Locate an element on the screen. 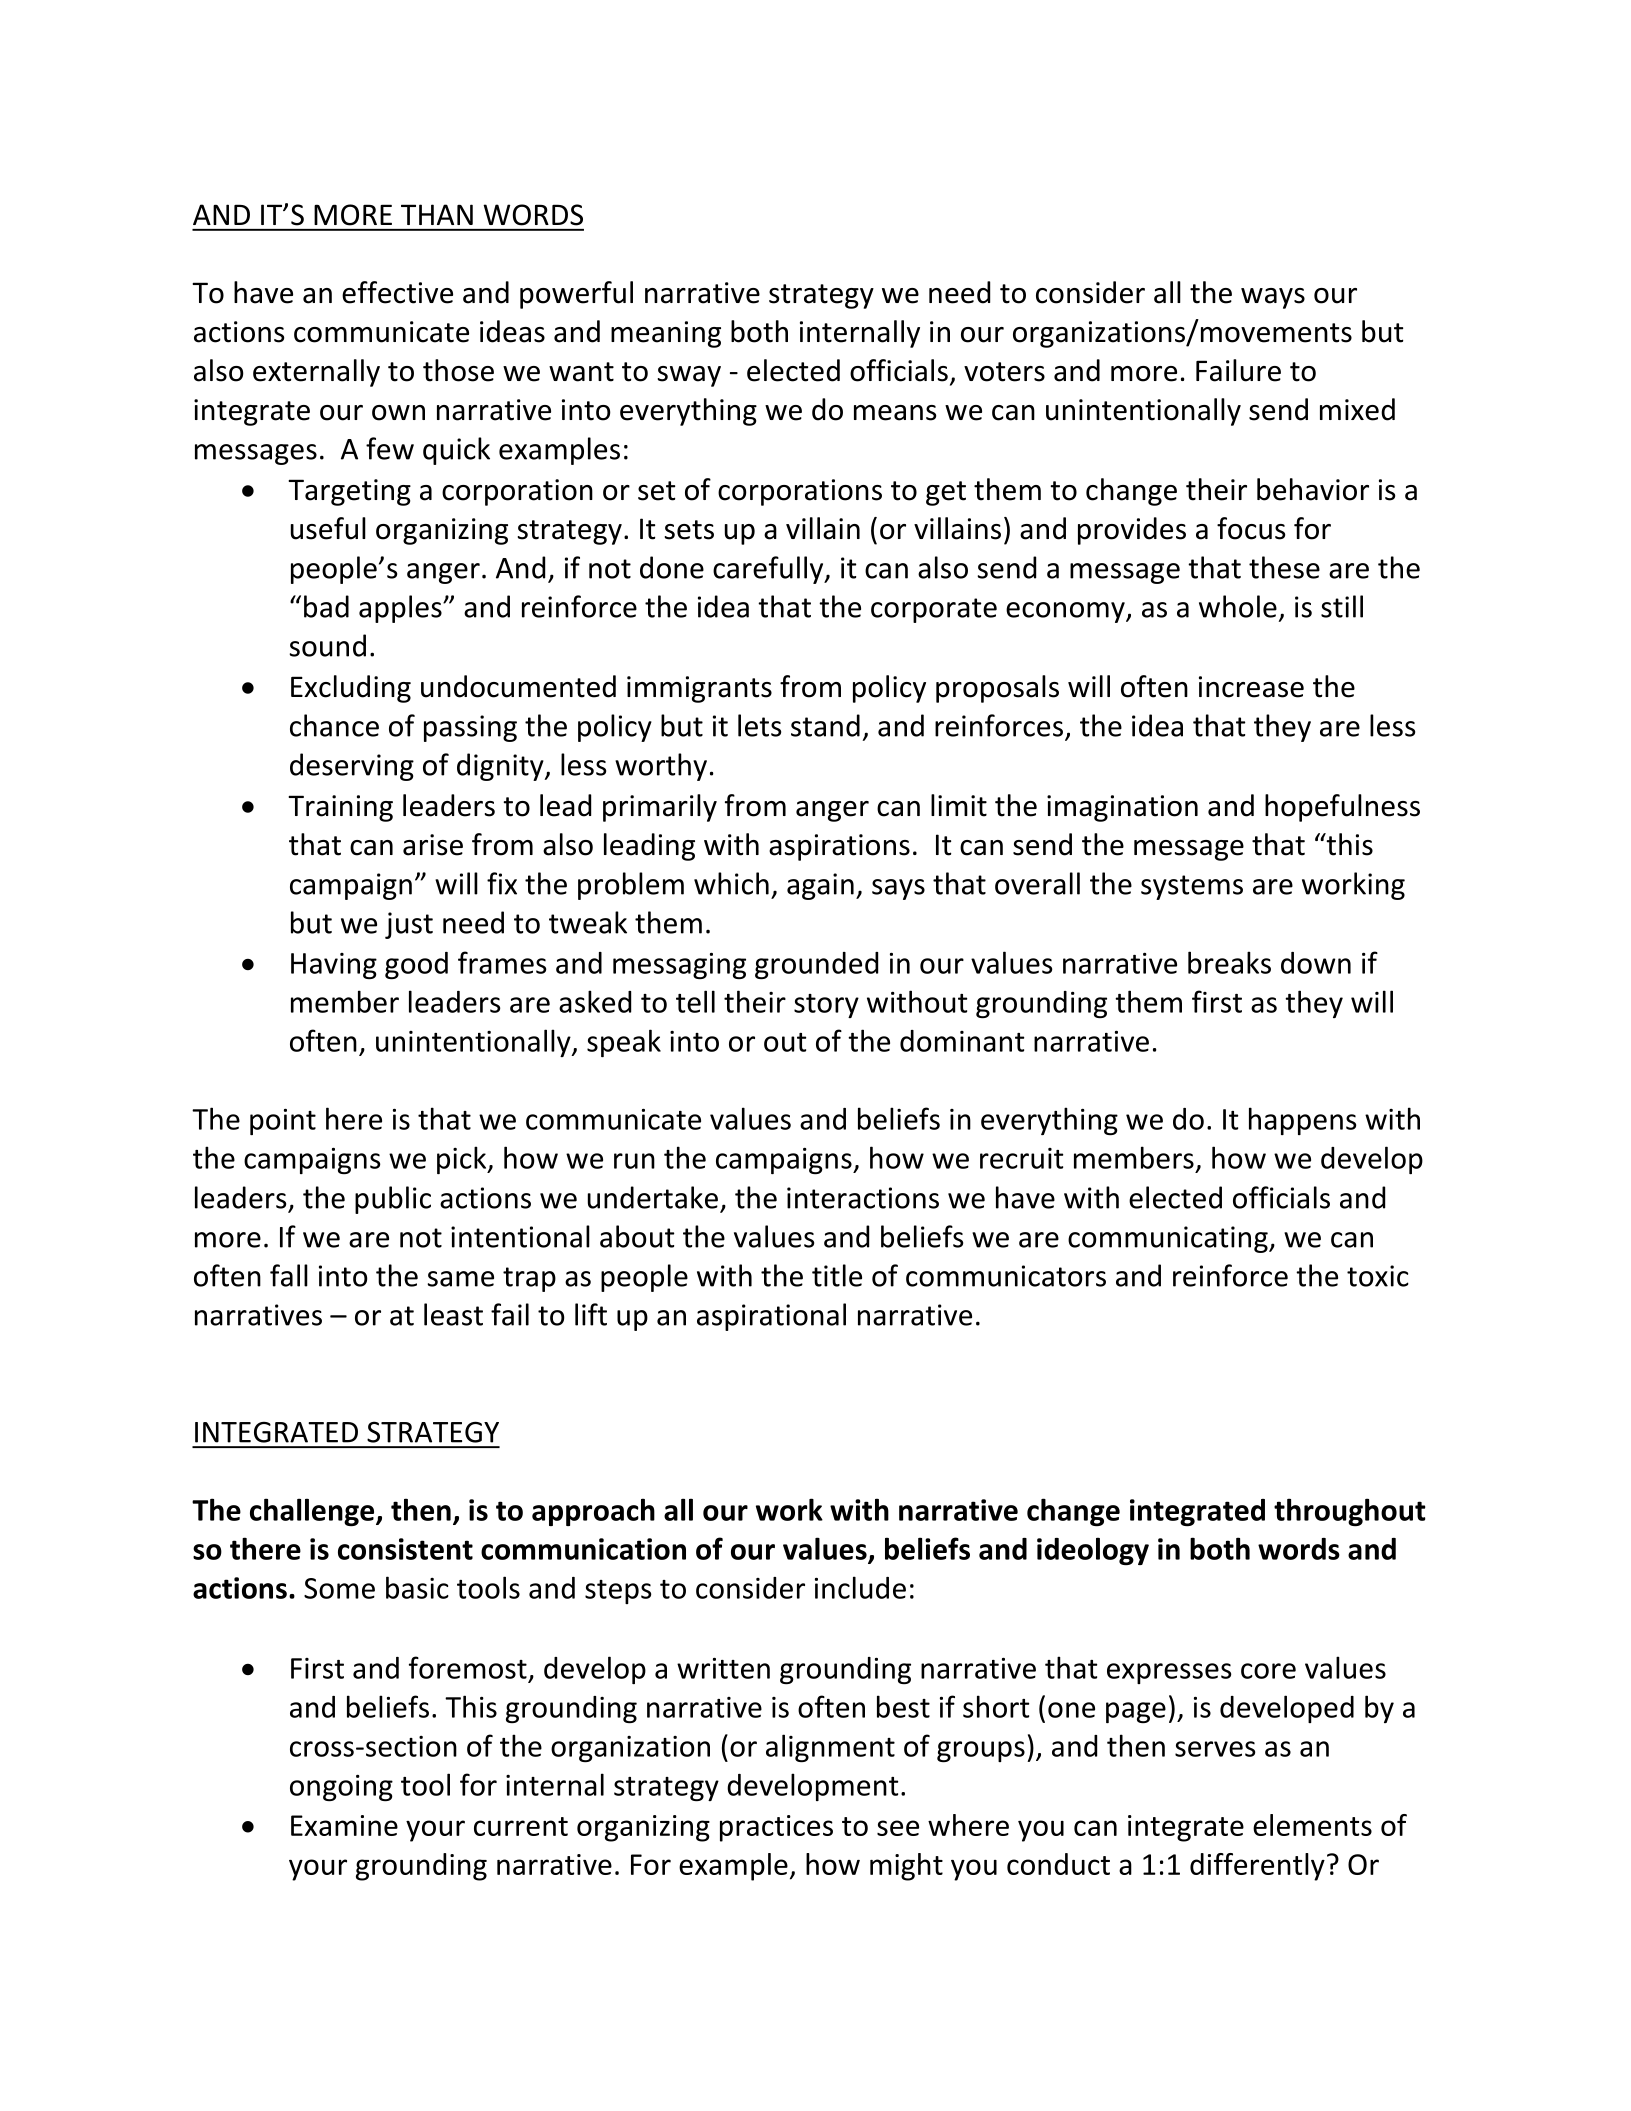 The height and width of the screenshot is (2111, 1631). practices is located at coordinates (776, 1828).
